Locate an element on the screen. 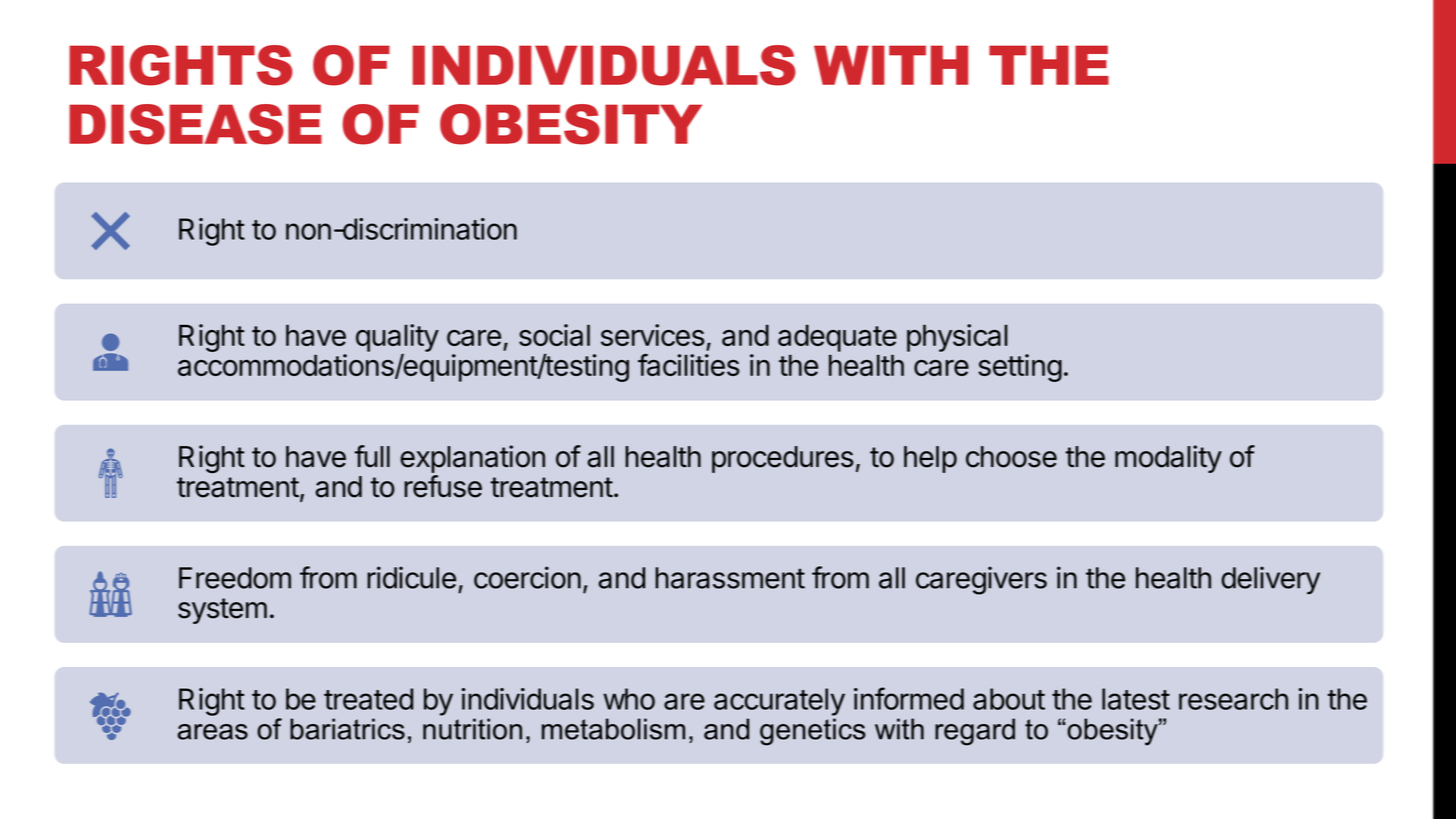 The height and width of the screenshot is (819, 1456). DISEASE is located at coordinates (195, 124).
